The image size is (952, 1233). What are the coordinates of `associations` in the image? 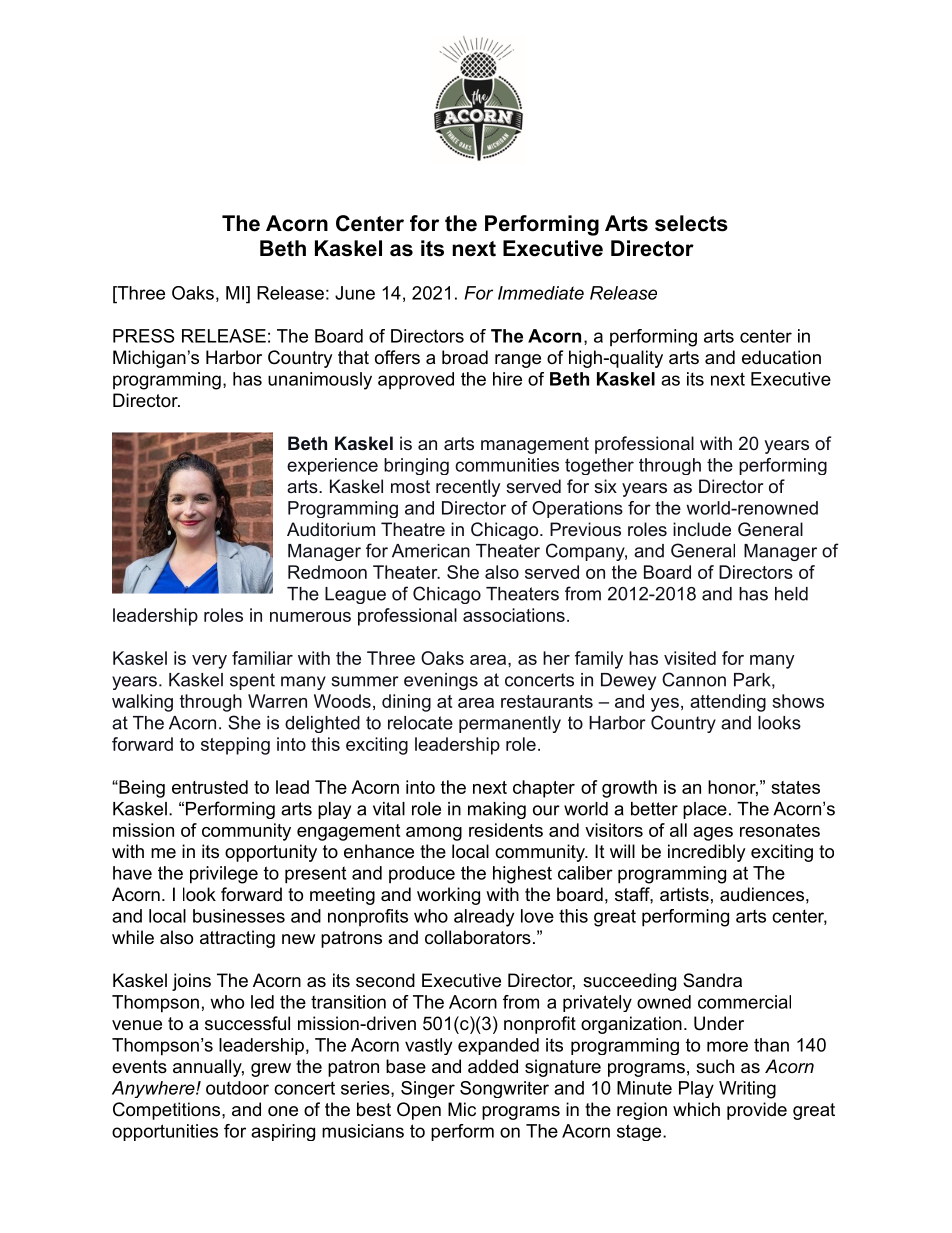 It's located at (514, 615).
